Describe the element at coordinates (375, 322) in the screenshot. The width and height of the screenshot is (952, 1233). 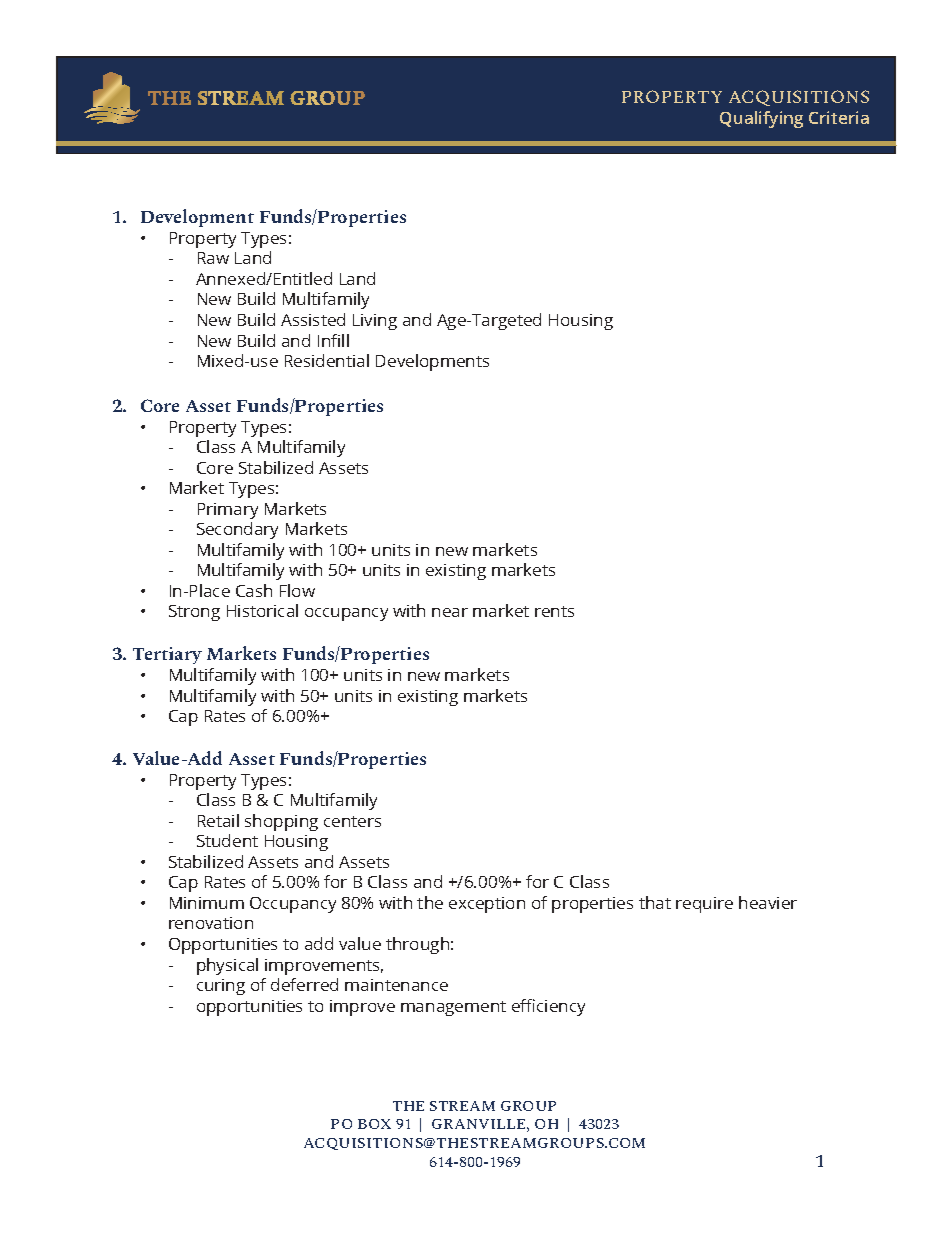
I see `Living` at that location.
